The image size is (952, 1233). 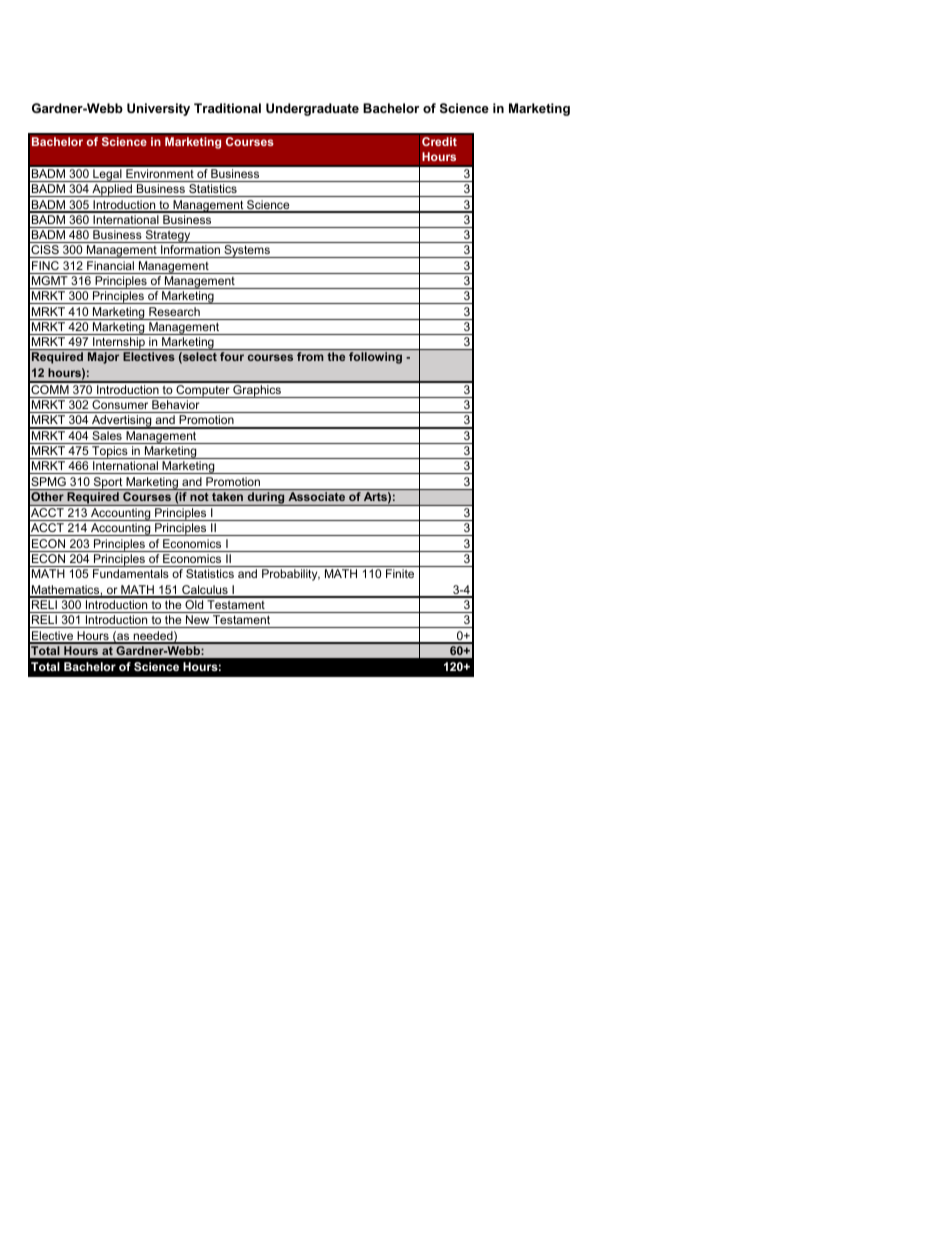 I want to click on Major, so click(x=103, y=358).
